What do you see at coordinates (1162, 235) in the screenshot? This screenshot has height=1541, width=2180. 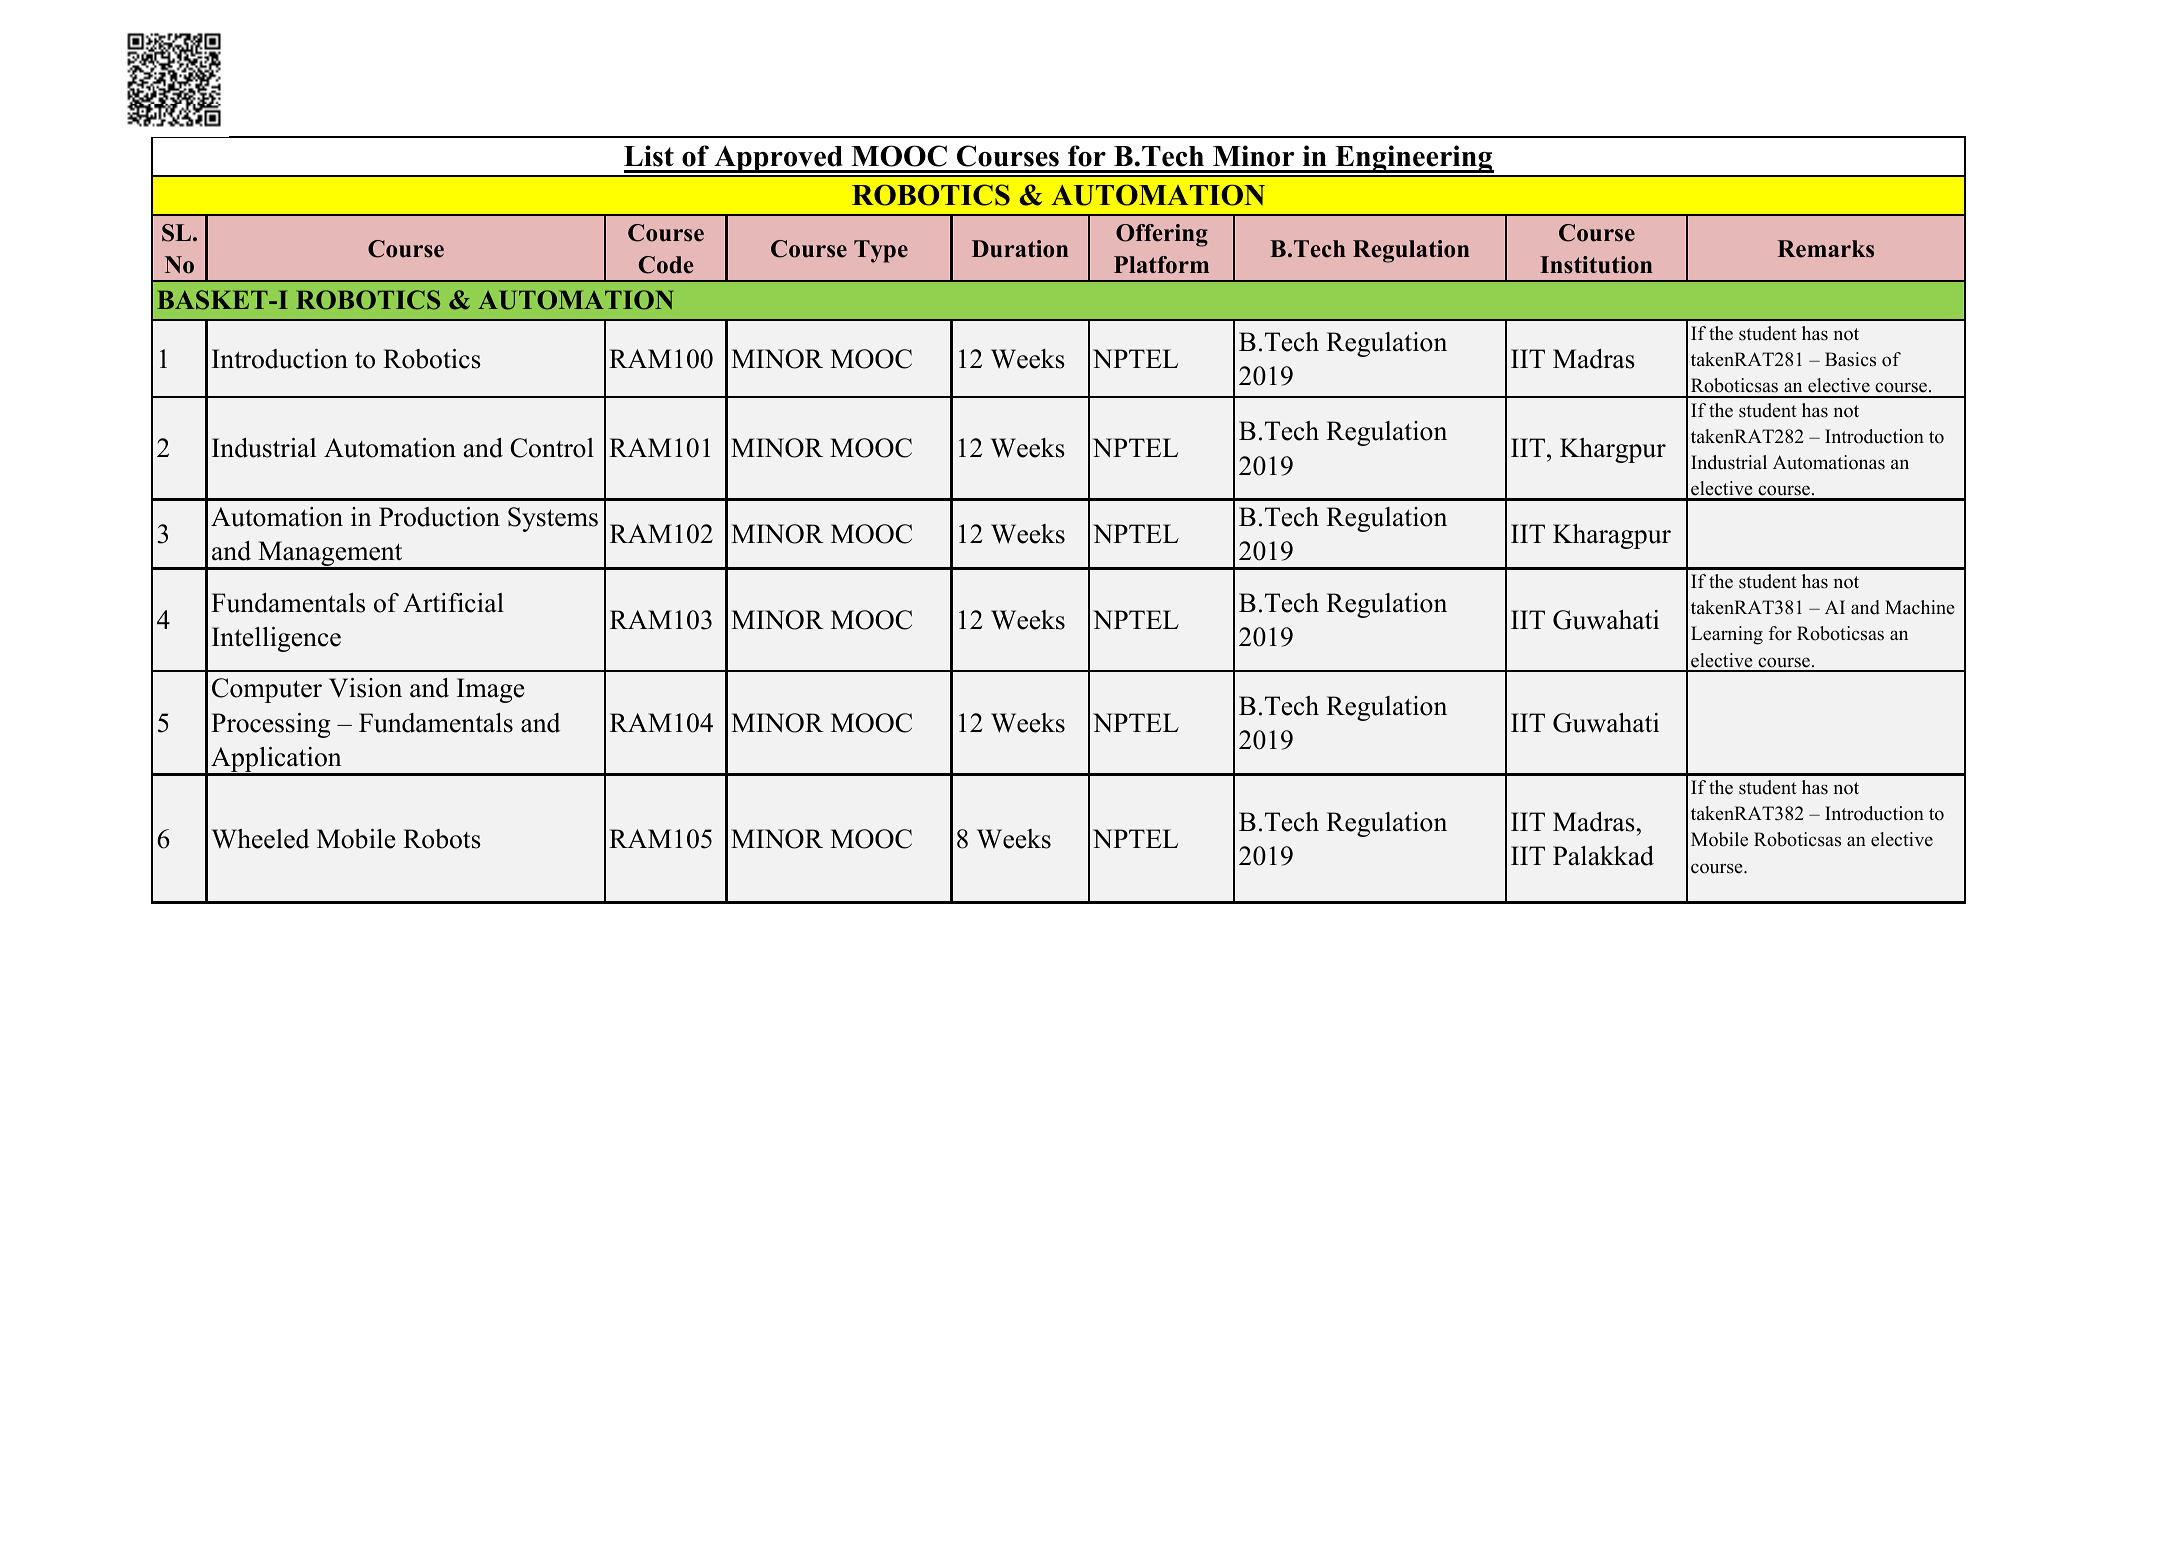 I see `Offering` at bounding box center [1162, 235].
